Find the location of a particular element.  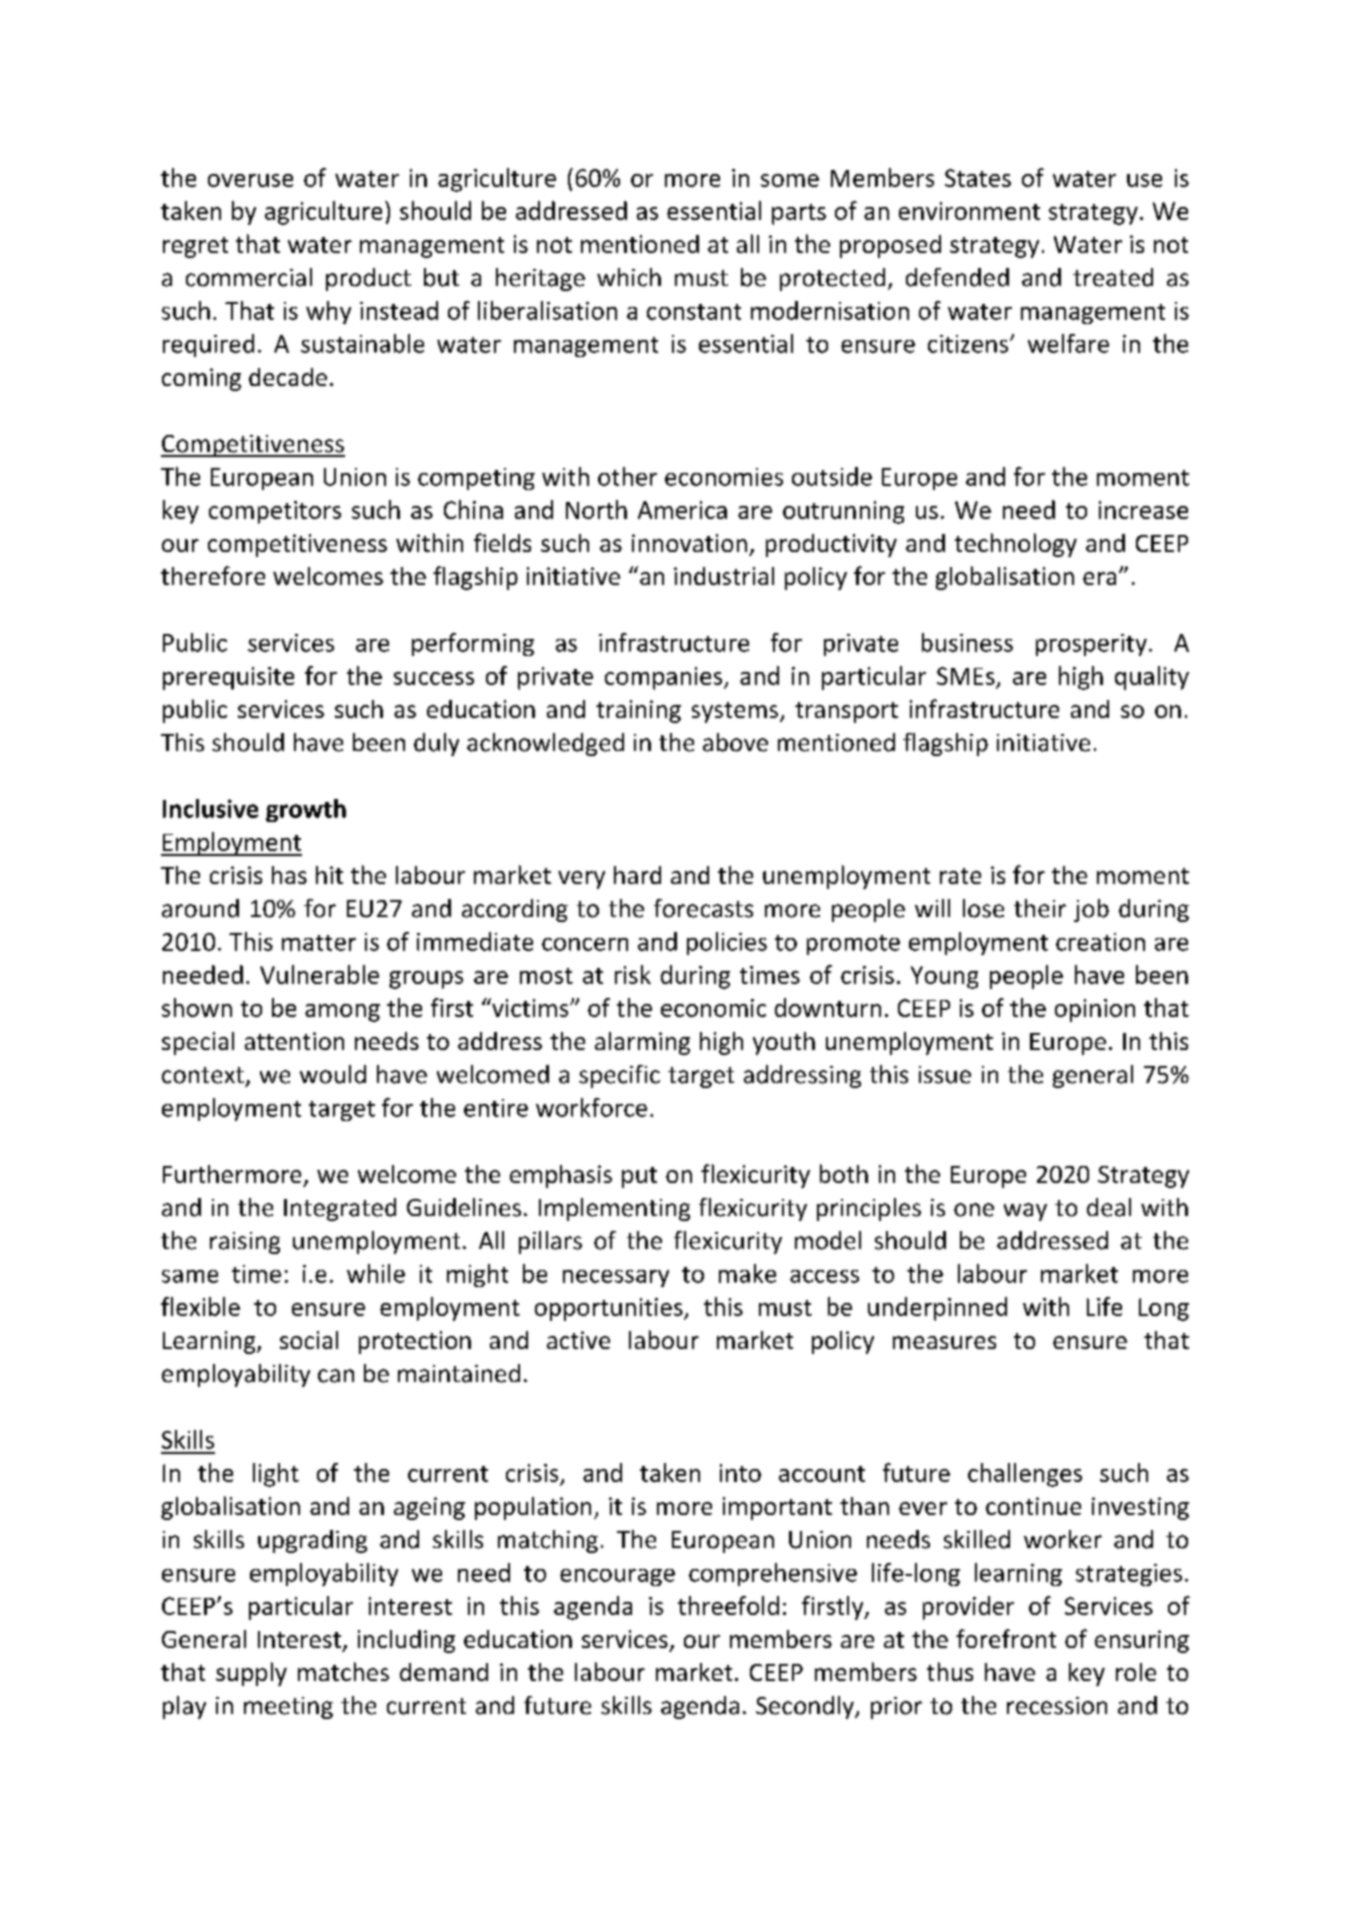

growth is located at coordinates (306, 810).
